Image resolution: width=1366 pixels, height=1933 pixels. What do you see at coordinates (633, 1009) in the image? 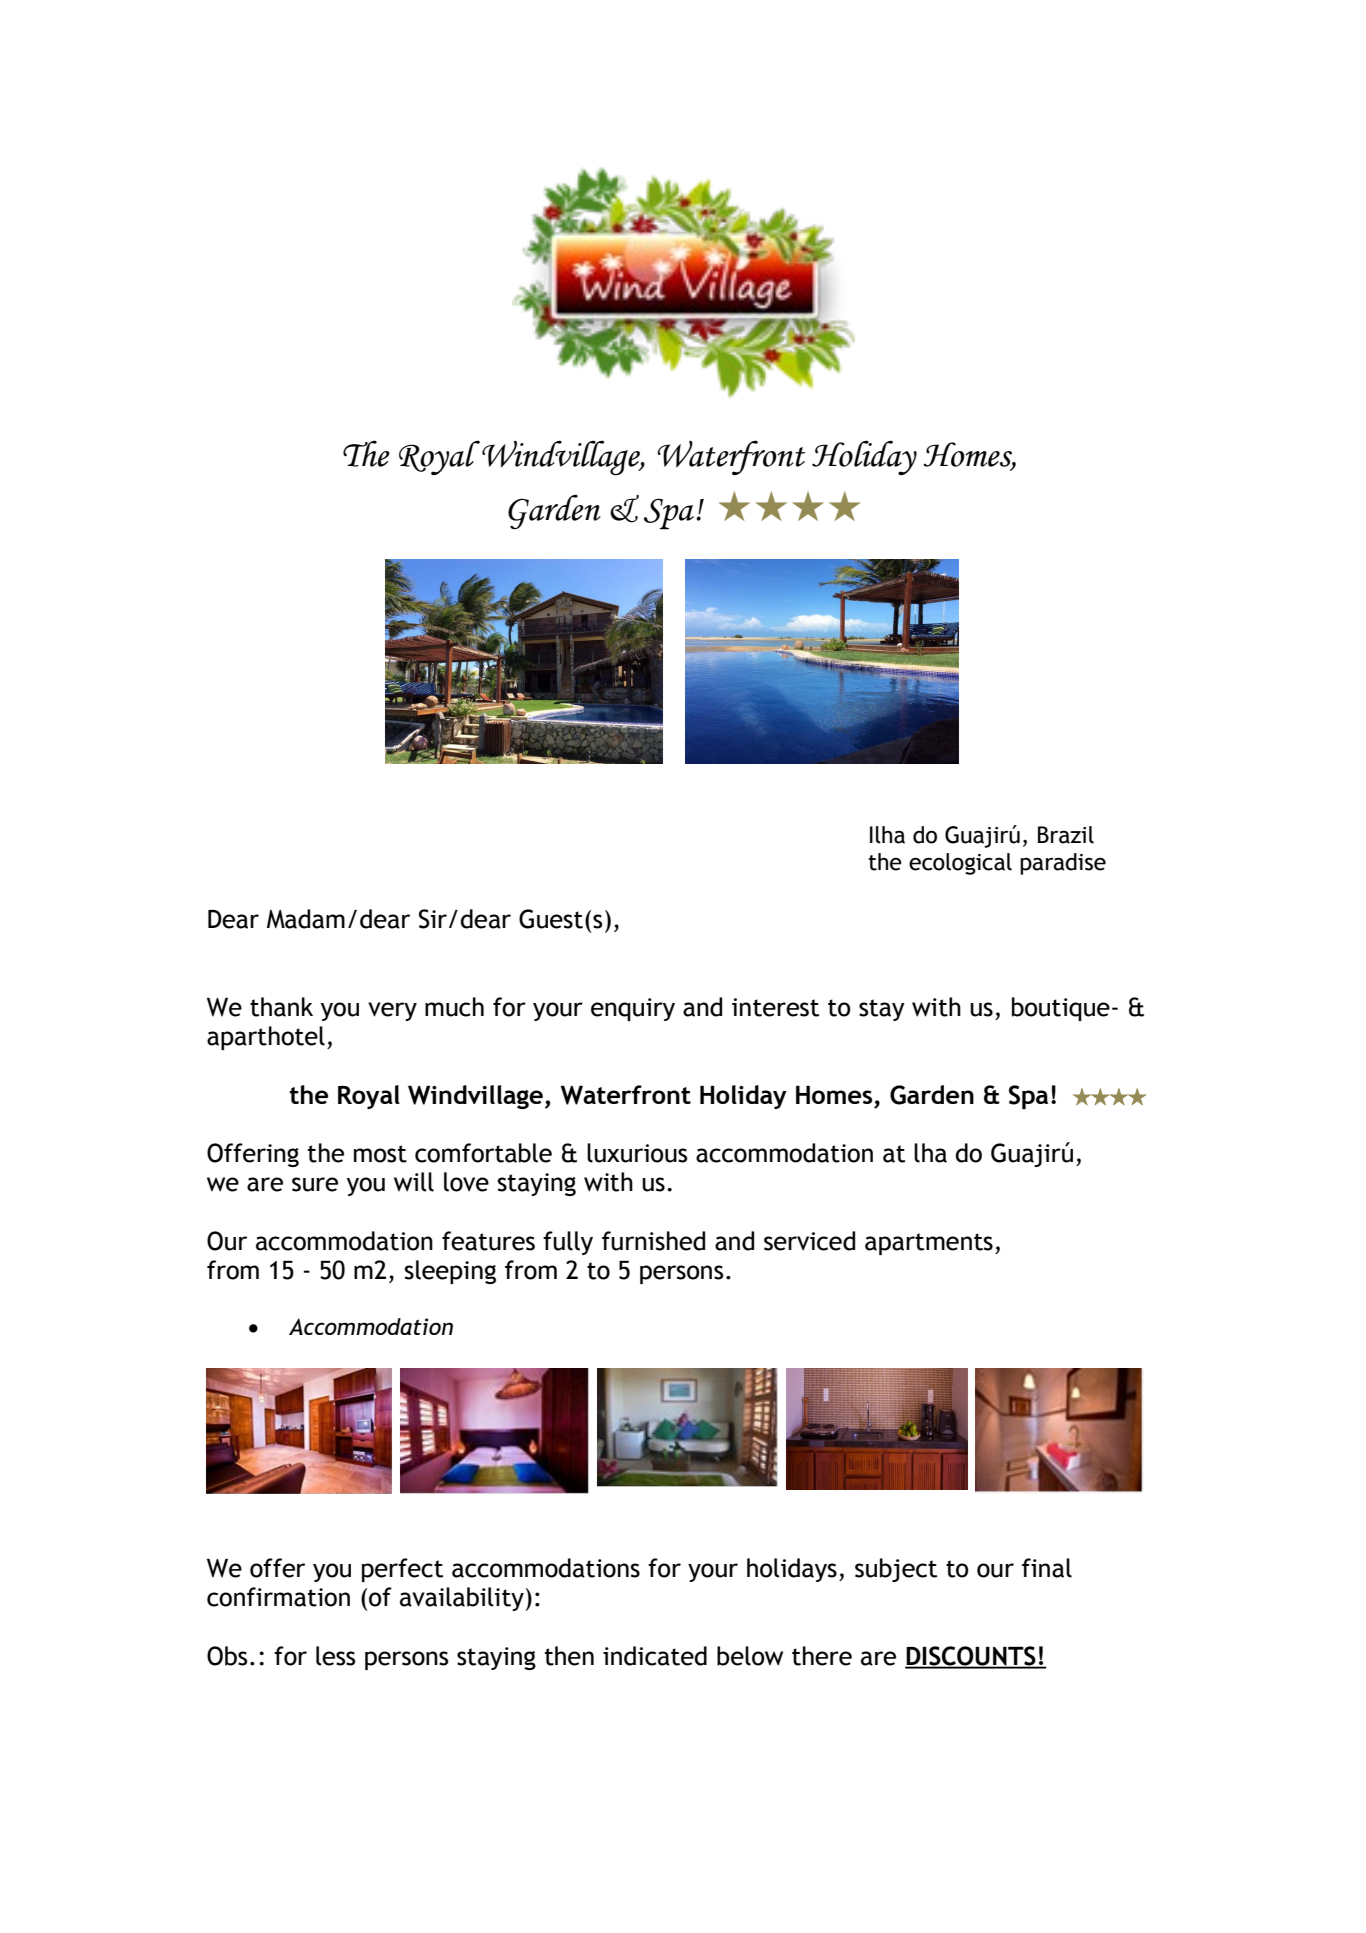
I see `enquiry` at bounding box center [633, 1009].
